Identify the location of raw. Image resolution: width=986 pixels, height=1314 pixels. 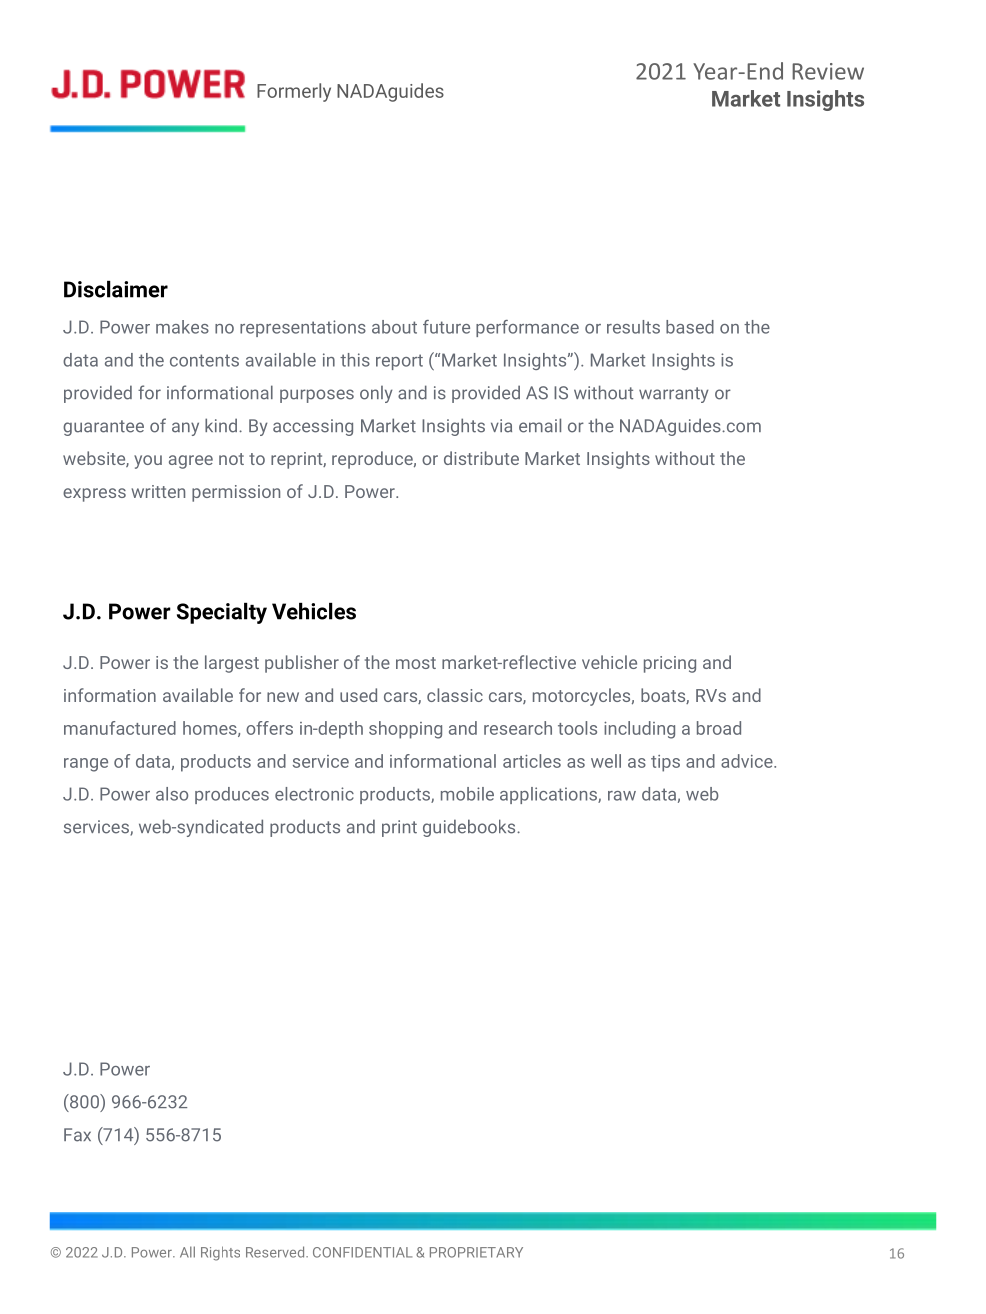
(622, 796).
